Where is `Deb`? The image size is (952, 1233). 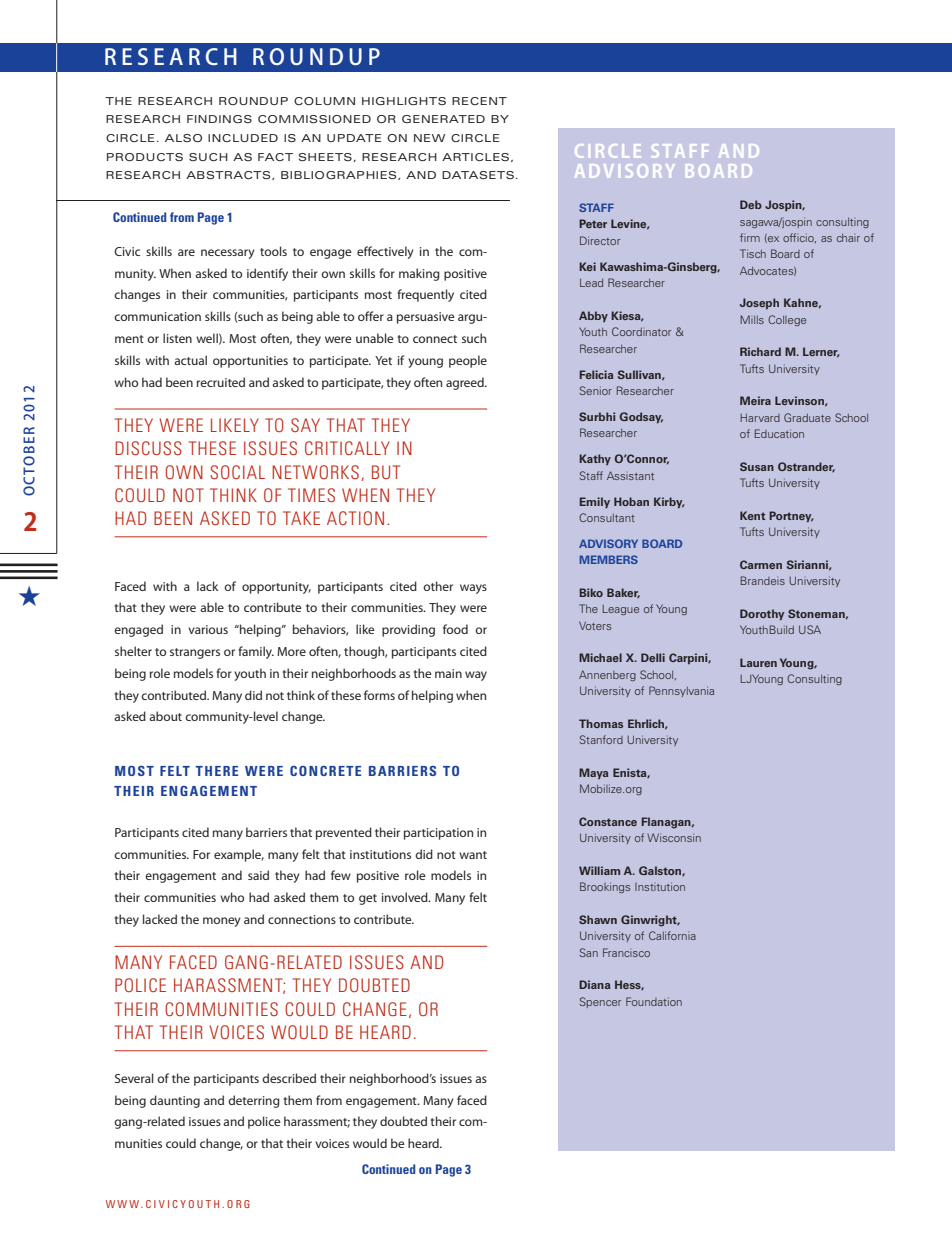 Deb is located at coordinates (751, 204).
